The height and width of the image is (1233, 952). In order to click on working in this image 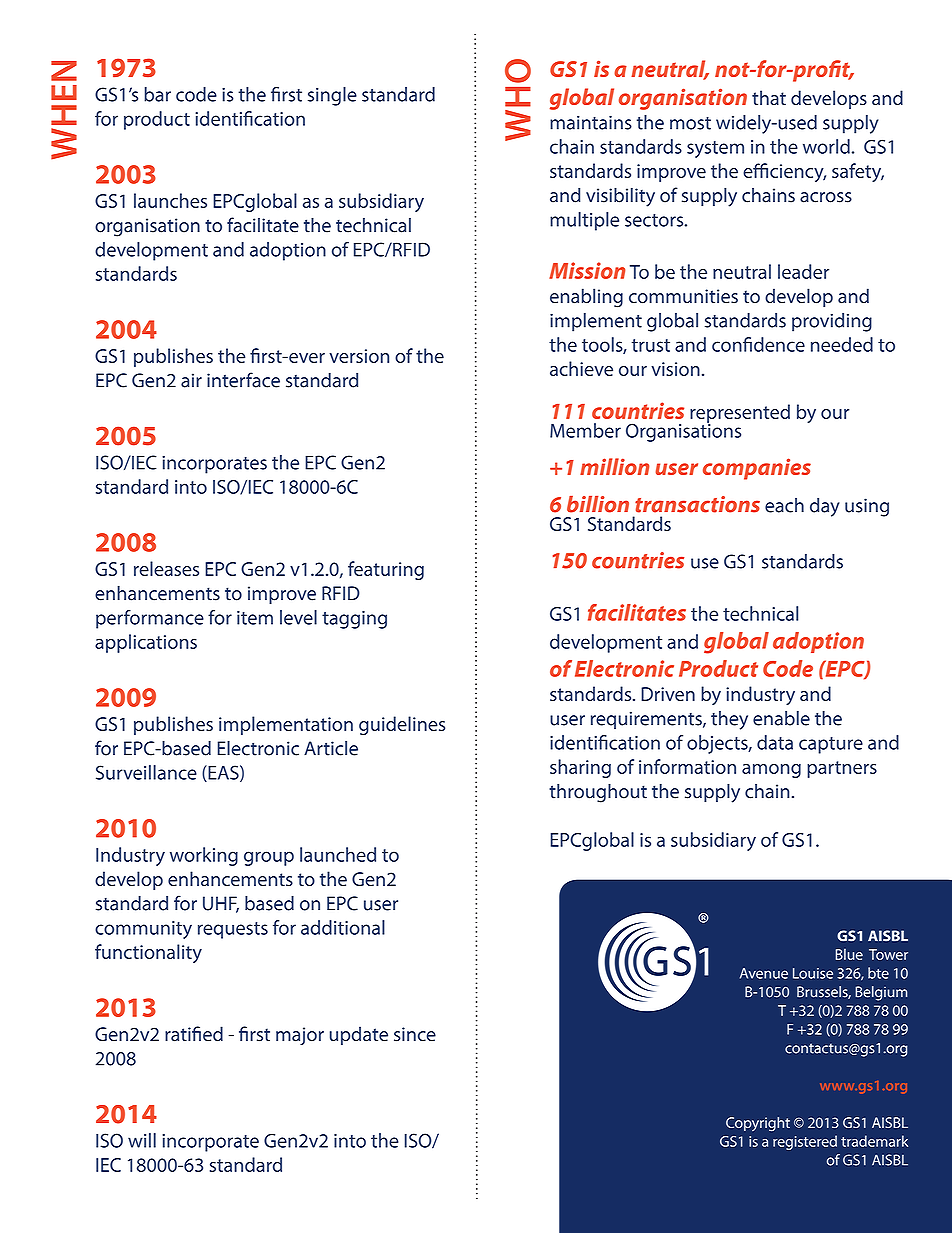, I will do `click(204, 856)`.
